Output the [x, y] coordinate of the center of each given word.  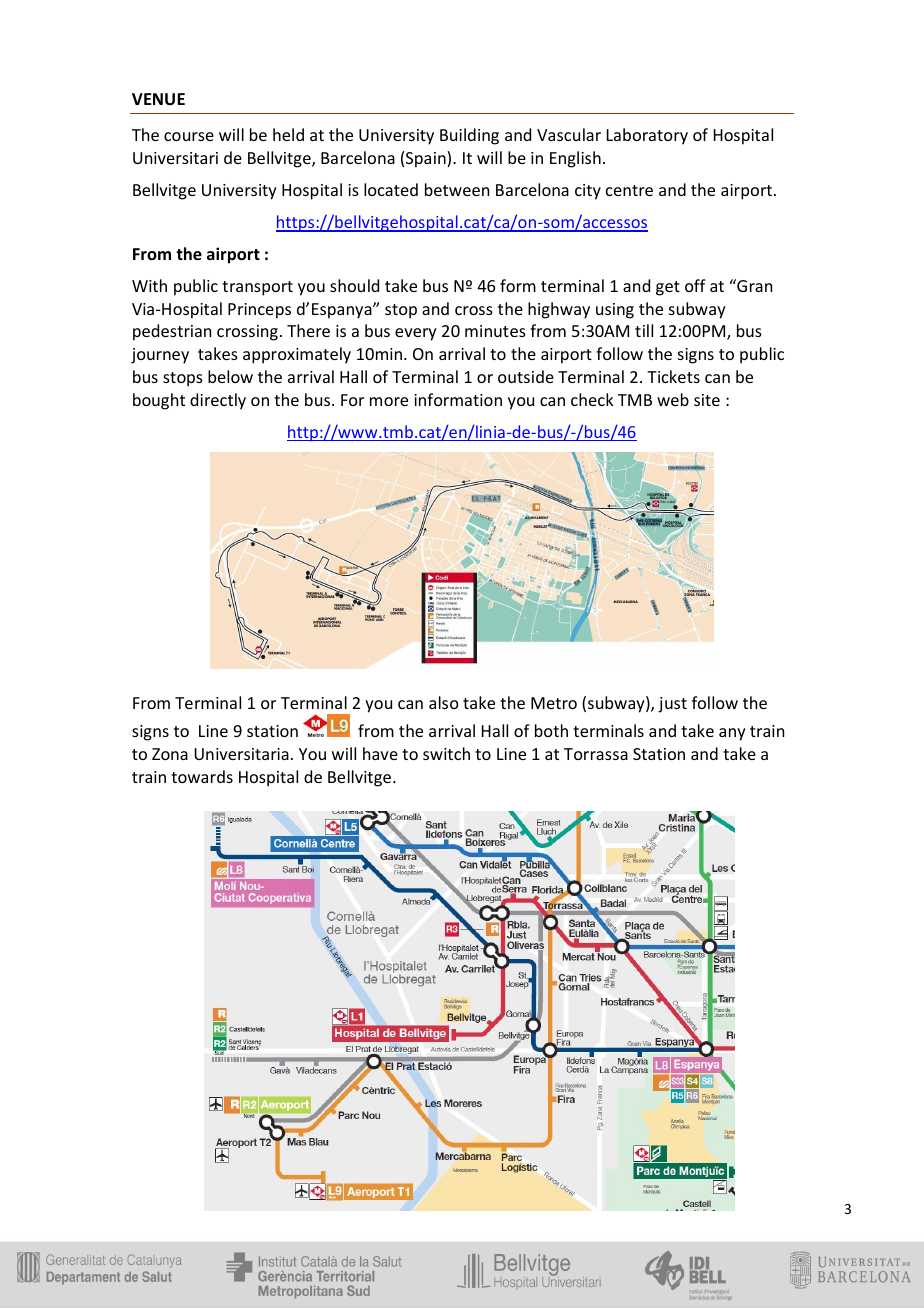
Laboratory [647, 136]
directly [218, 401]
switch [446, 753]
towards [202, 776]
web [673, 399]
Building [469, 136]
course [189, 136]
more [389, 401]
